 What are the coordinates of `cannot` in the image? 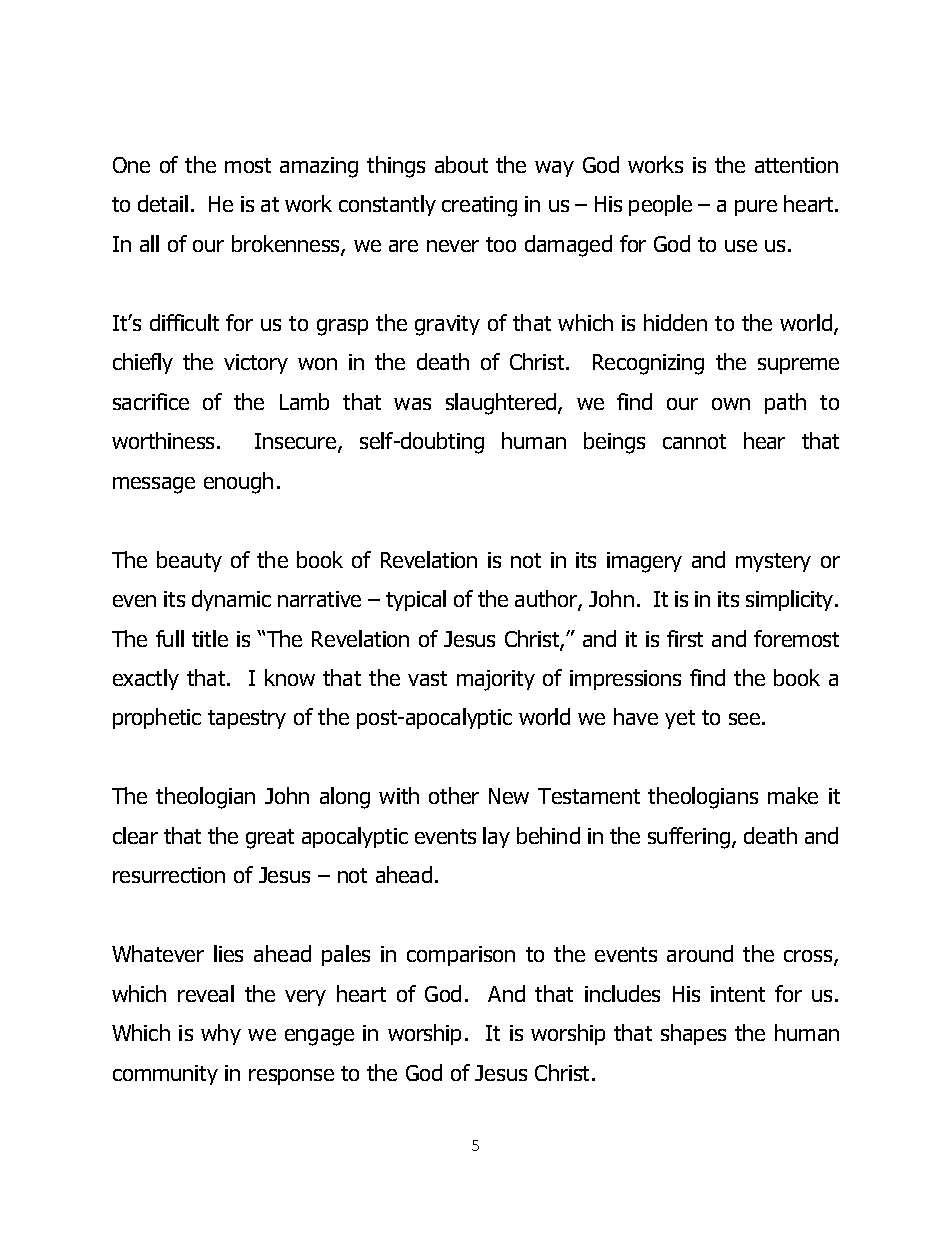 It's located at (694, 441).
